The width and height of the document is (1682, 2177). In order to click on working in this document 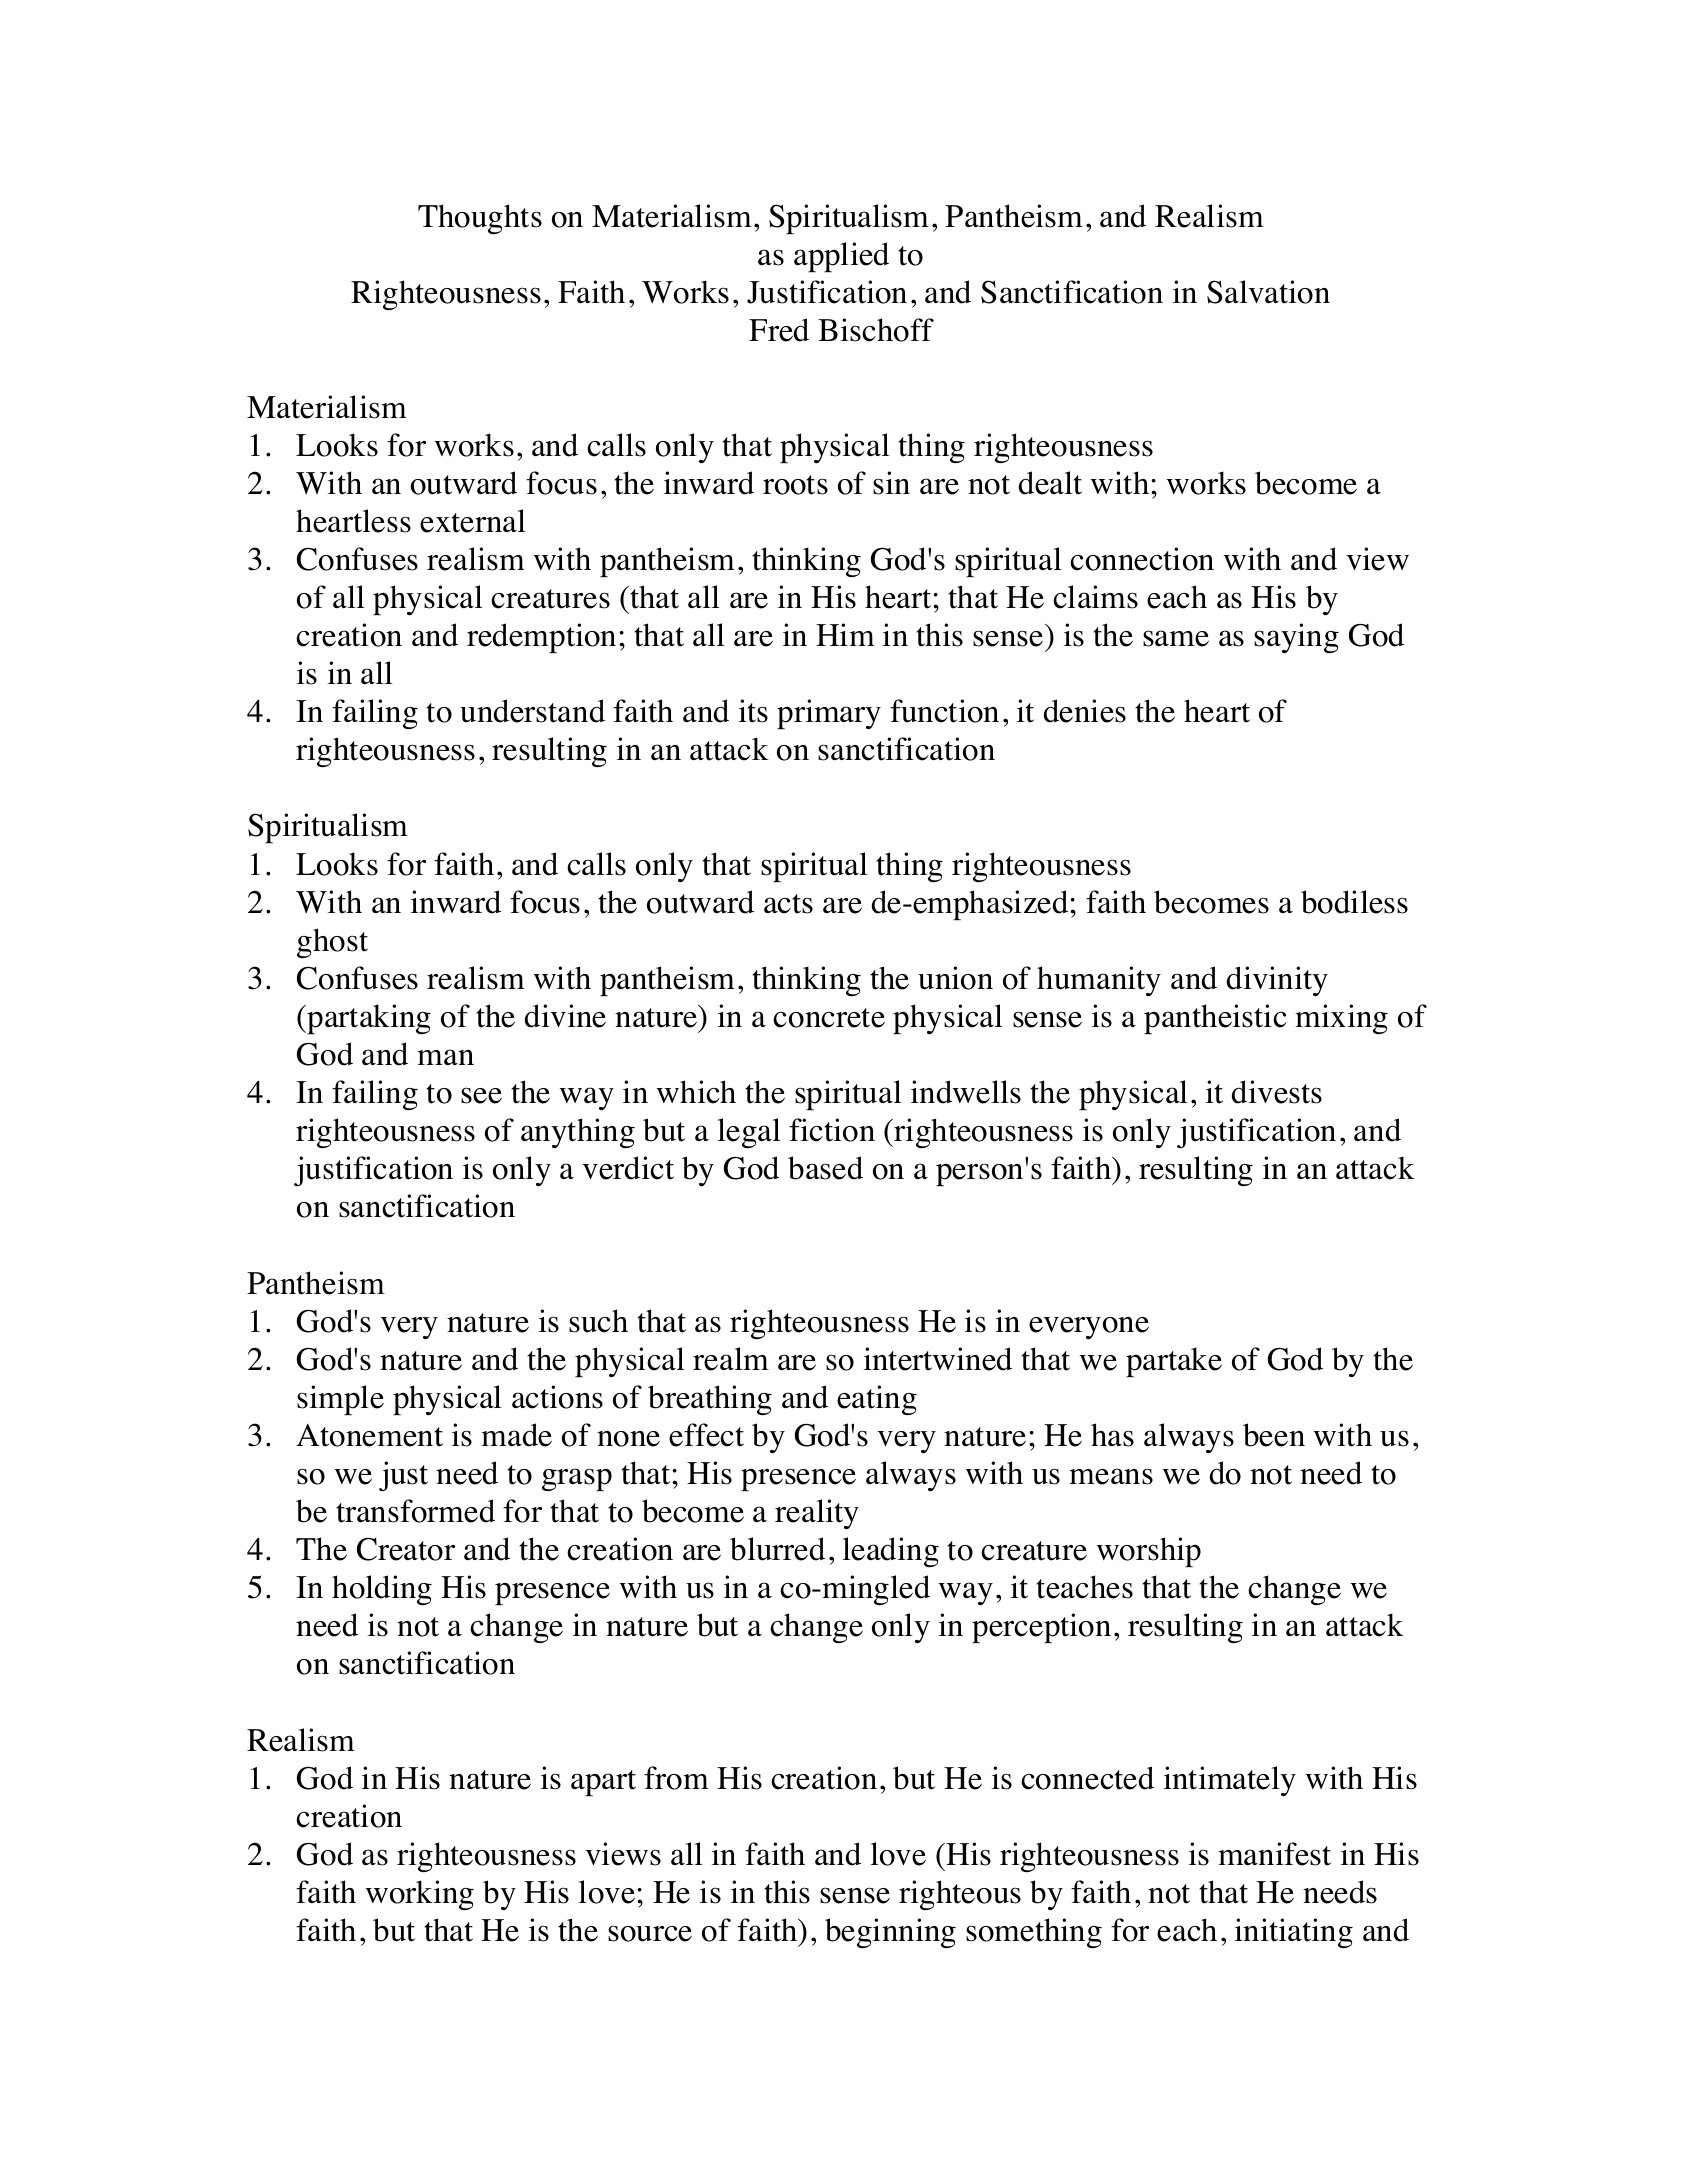, I will do `click(420, 1895)`.
